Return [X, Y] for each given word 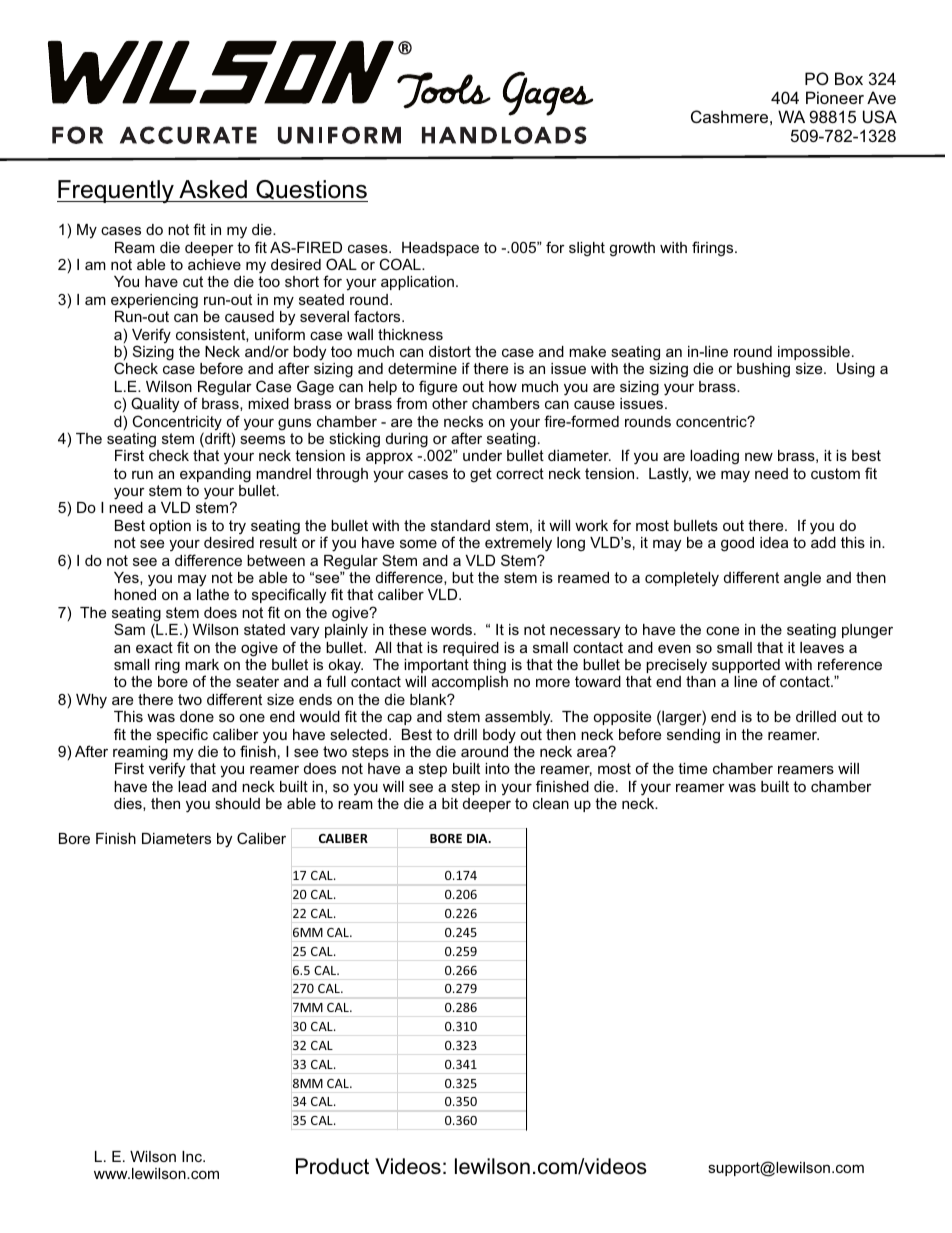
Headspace [440, 249]
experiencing [154, 301]
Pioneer [835, 97]
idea [774, 542]
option [170, 527]
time [692, 768]
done [197, 716]
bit [450, 803]
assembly [519, 718]
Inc [193, 1156]
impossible [814, 353]
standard [460, 525]
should [237, 803]
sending [693, 736]
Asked [213, 189]
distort [450, 351]
